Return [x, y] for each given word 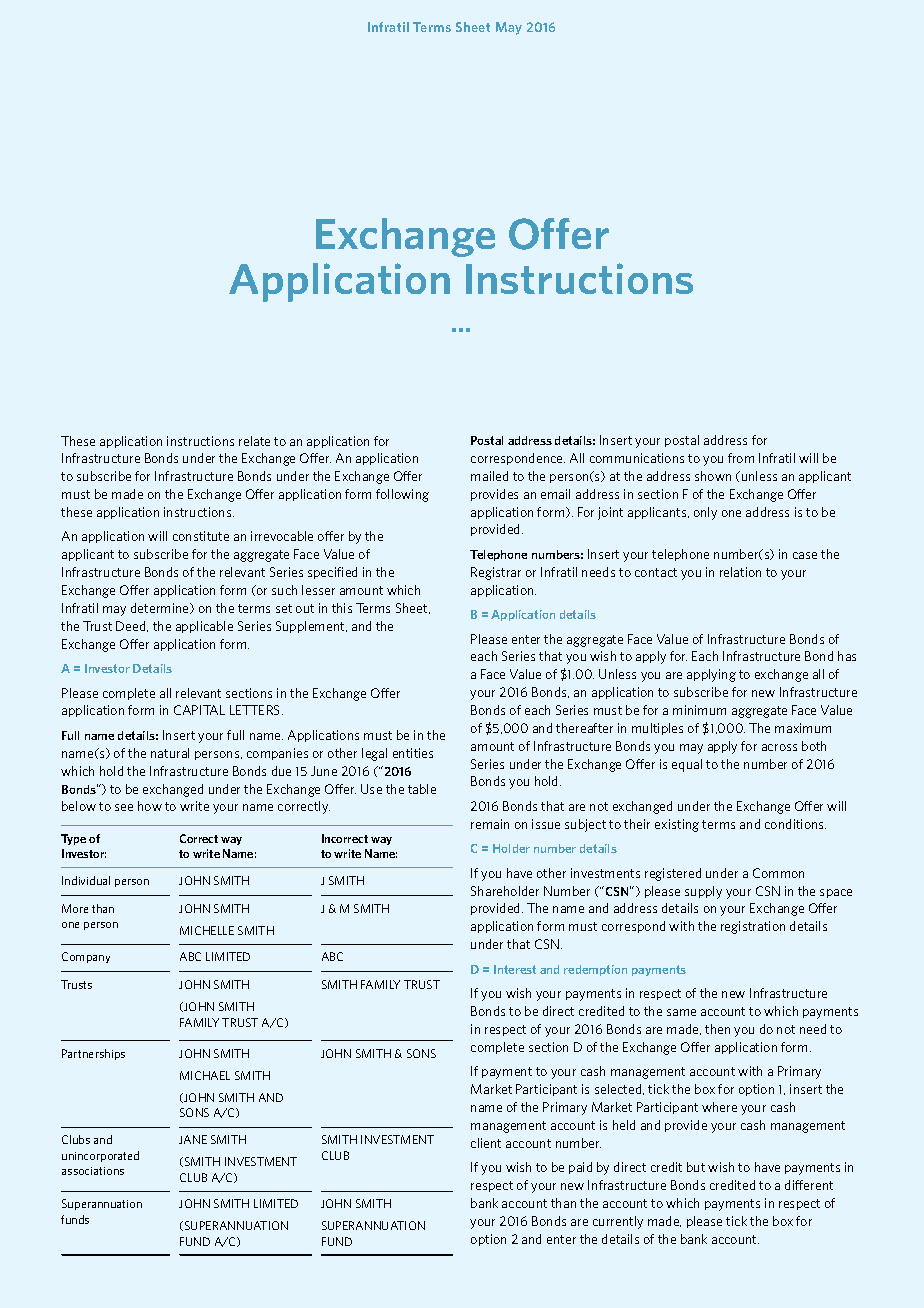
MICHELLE [207, 930]
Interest [515, 969]
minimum [699, 710]
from [741, 458]
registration [753, 927]
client [486, 1143]
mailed [489, 476]
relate [254, 441]
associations [93, 1171]
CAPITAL [199, 710]
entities [413, 753]
